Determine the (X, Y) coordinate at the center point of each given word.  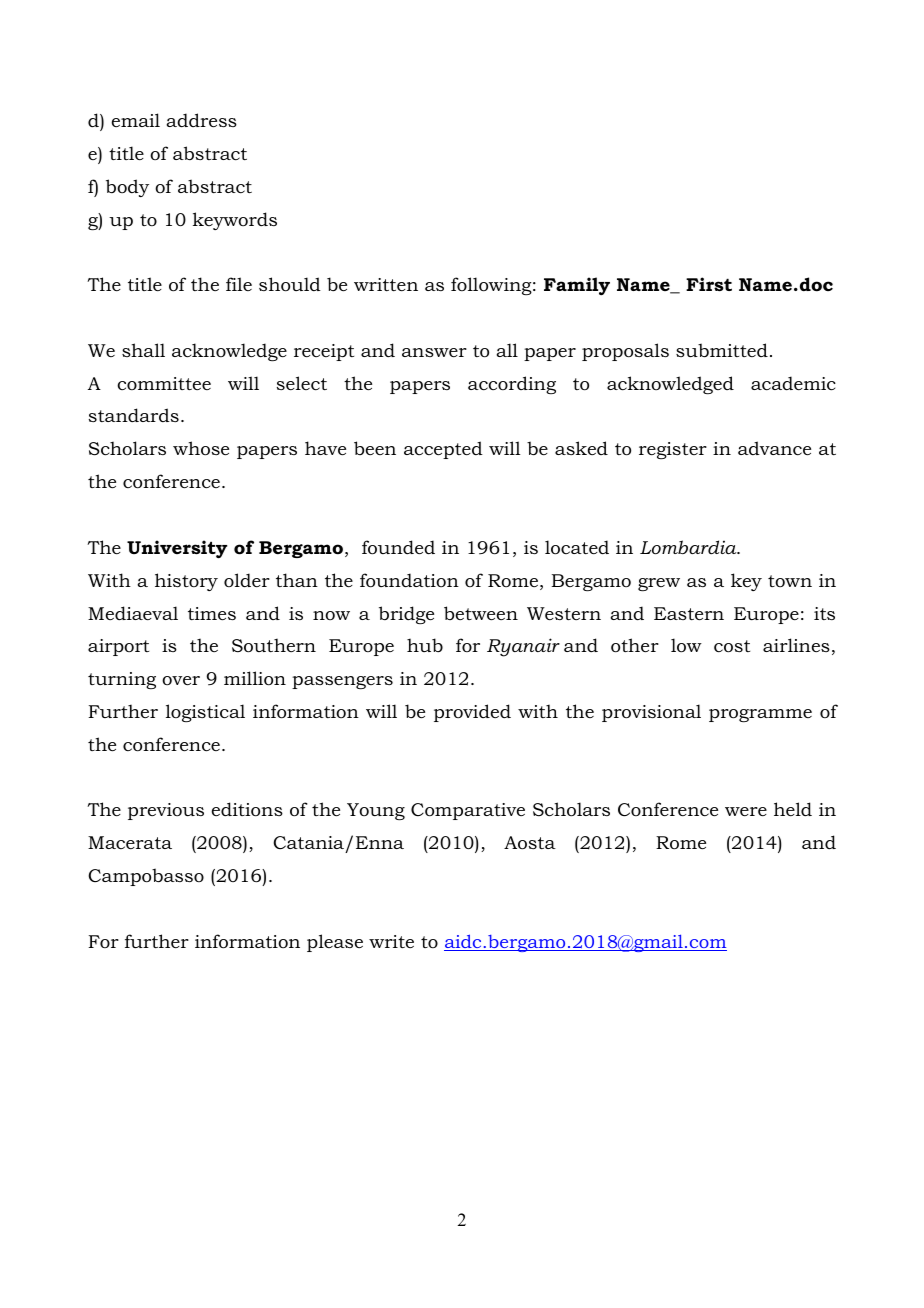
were (746, 811)
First (709, 284)
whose (201, 448)
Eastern (689, 613)
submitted (722, 350)
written (386, 284)
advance (774, 448)
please (335, 943)
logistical (205, 713)
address (201, 120)
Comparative (468, 811)
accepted (443, 450)
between (481, 613)
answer (434, 352)
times (212, 613)
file (239, 284)
